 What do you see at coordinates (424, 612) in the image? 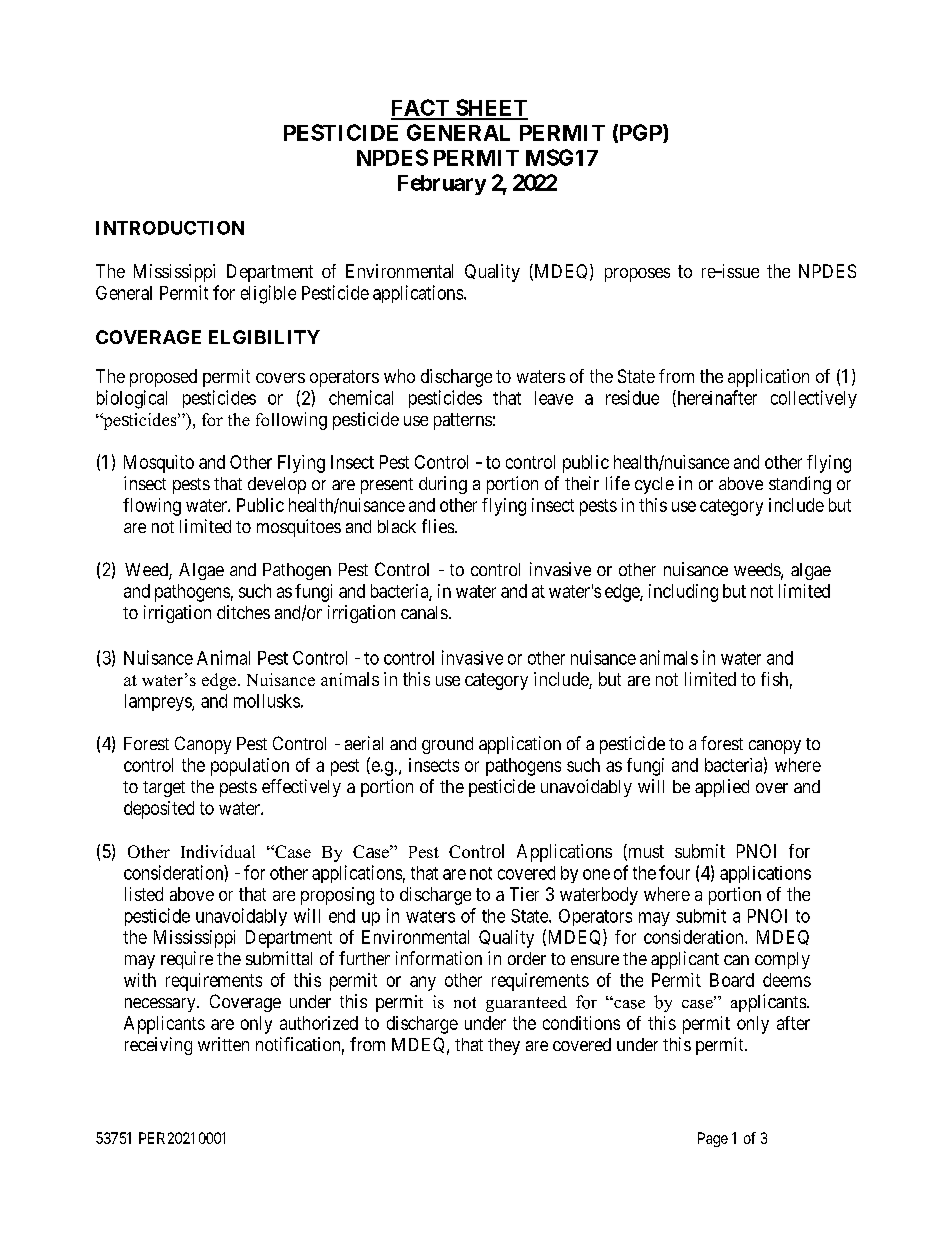
I see `canals` at bounding box center [424, 612].
